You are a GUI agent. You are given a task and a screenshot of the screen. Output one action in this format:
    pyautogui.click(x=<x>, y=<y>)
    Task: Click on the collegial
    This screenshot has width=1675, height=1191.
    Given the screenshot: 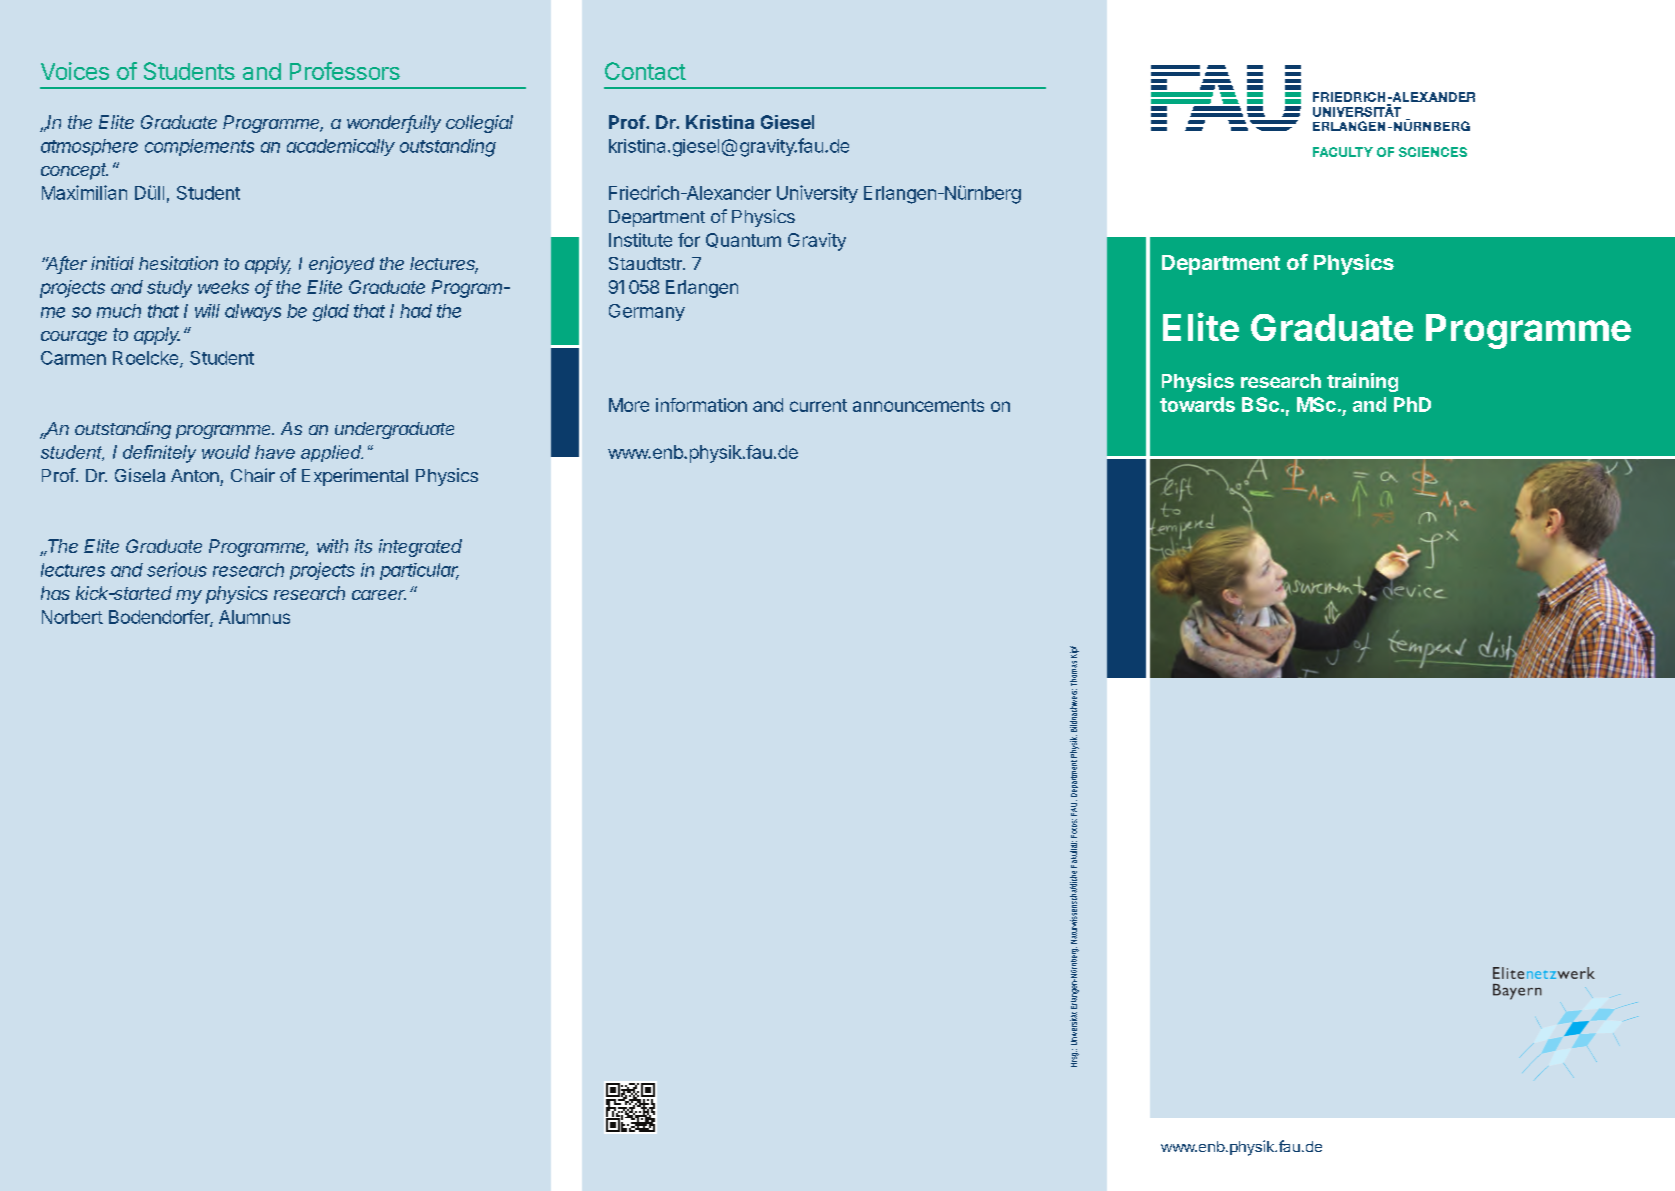 What is the action you would take?
    pyautogui.click(x=479, y=124)
